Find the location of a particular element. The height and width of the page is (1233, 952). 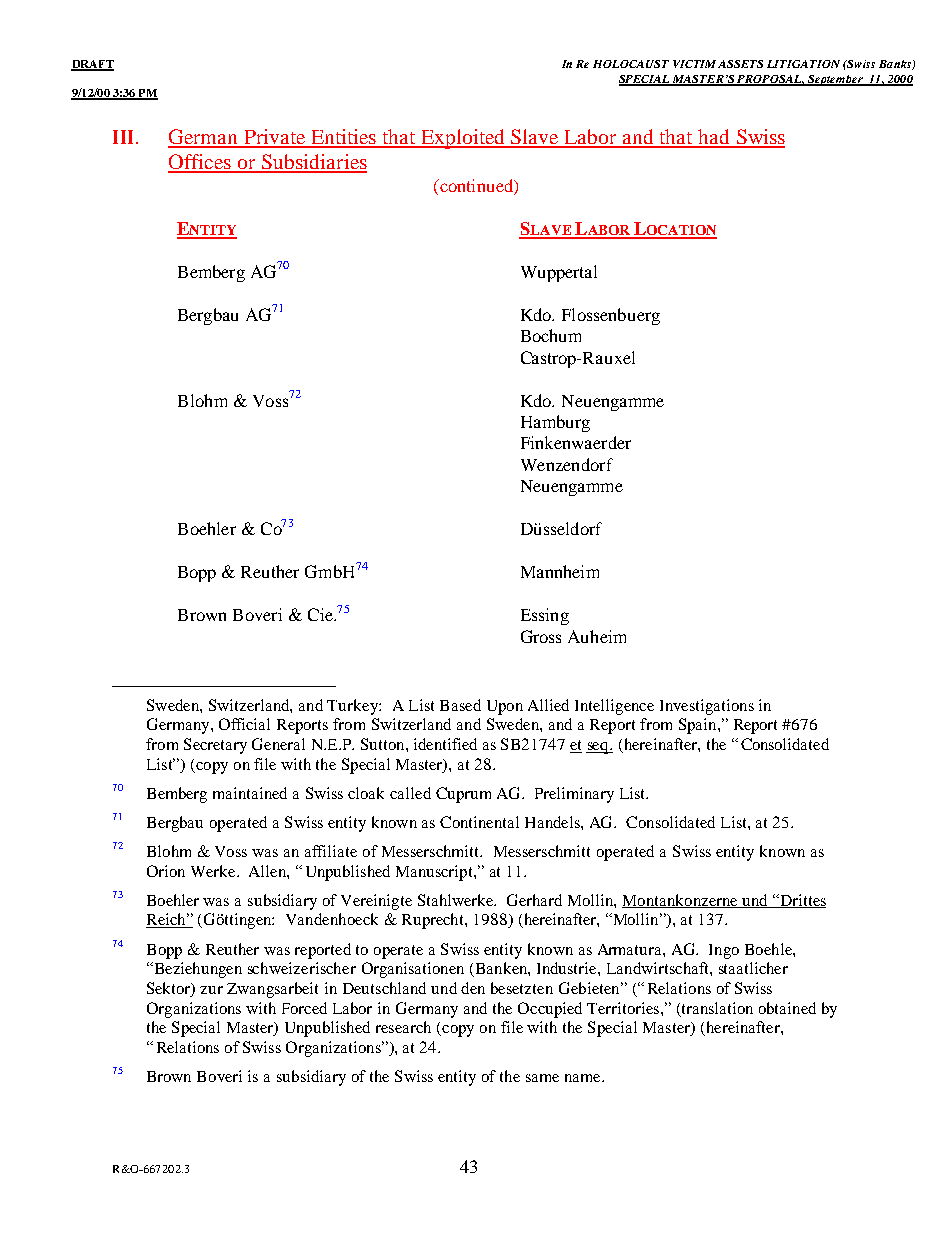

Hamburg is located at coordinates (555, 423).
